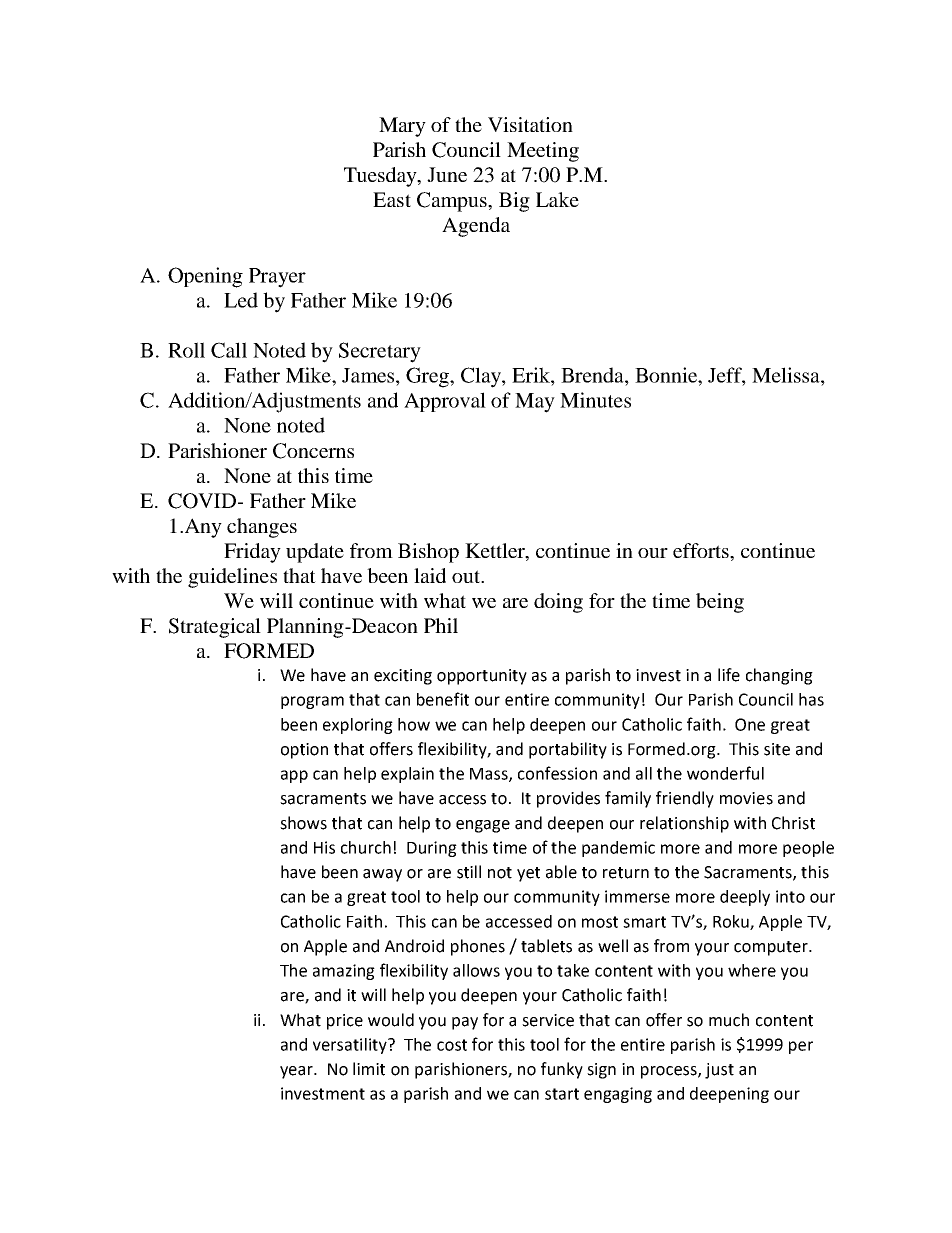 The image size is (952, 1233). Describe the element at coordinates (262, 528) in the page. I see `changes` at that location.
